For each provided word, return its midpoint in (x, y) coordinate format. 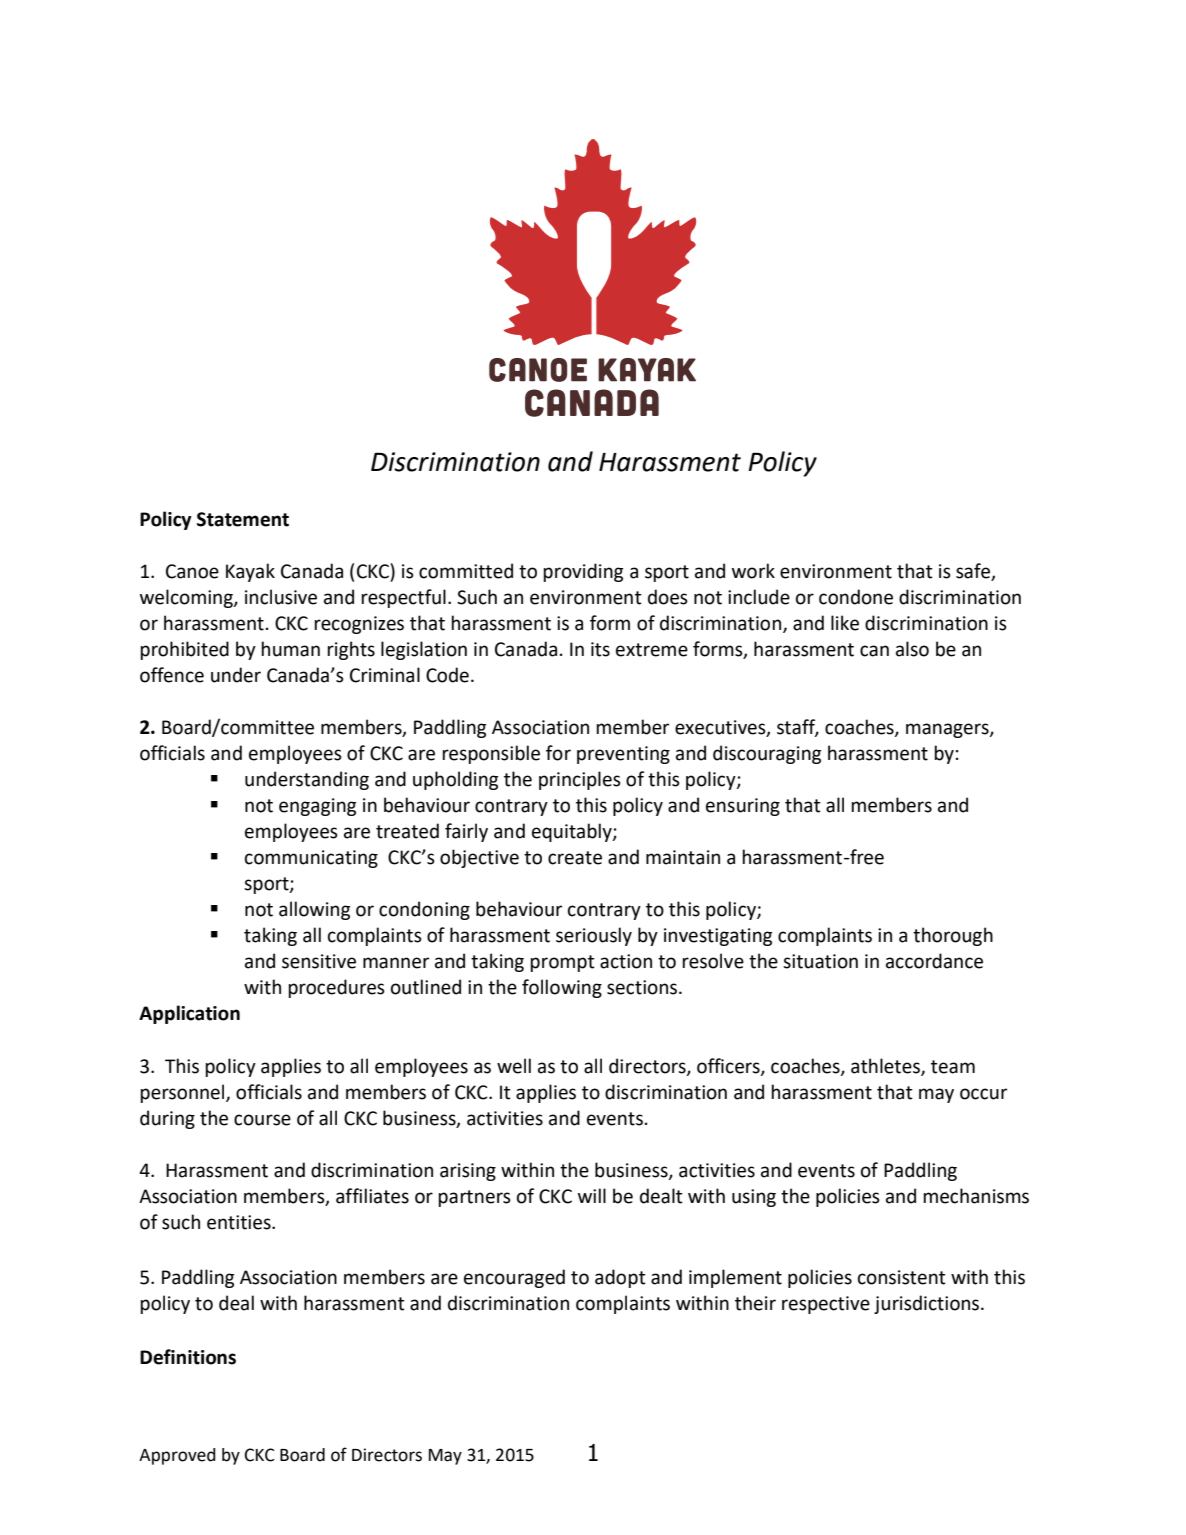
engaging (317, 807)
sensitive (319, 961)
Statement (243, 519)
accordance (934, 961)
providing (583, 572)
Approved (177, 1456)
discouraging (767, 754)
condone (856, 597)
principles (580, 780)
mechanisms (976, 1196)
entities (240, 1222)
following (562, 988)
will (592, 1195)
